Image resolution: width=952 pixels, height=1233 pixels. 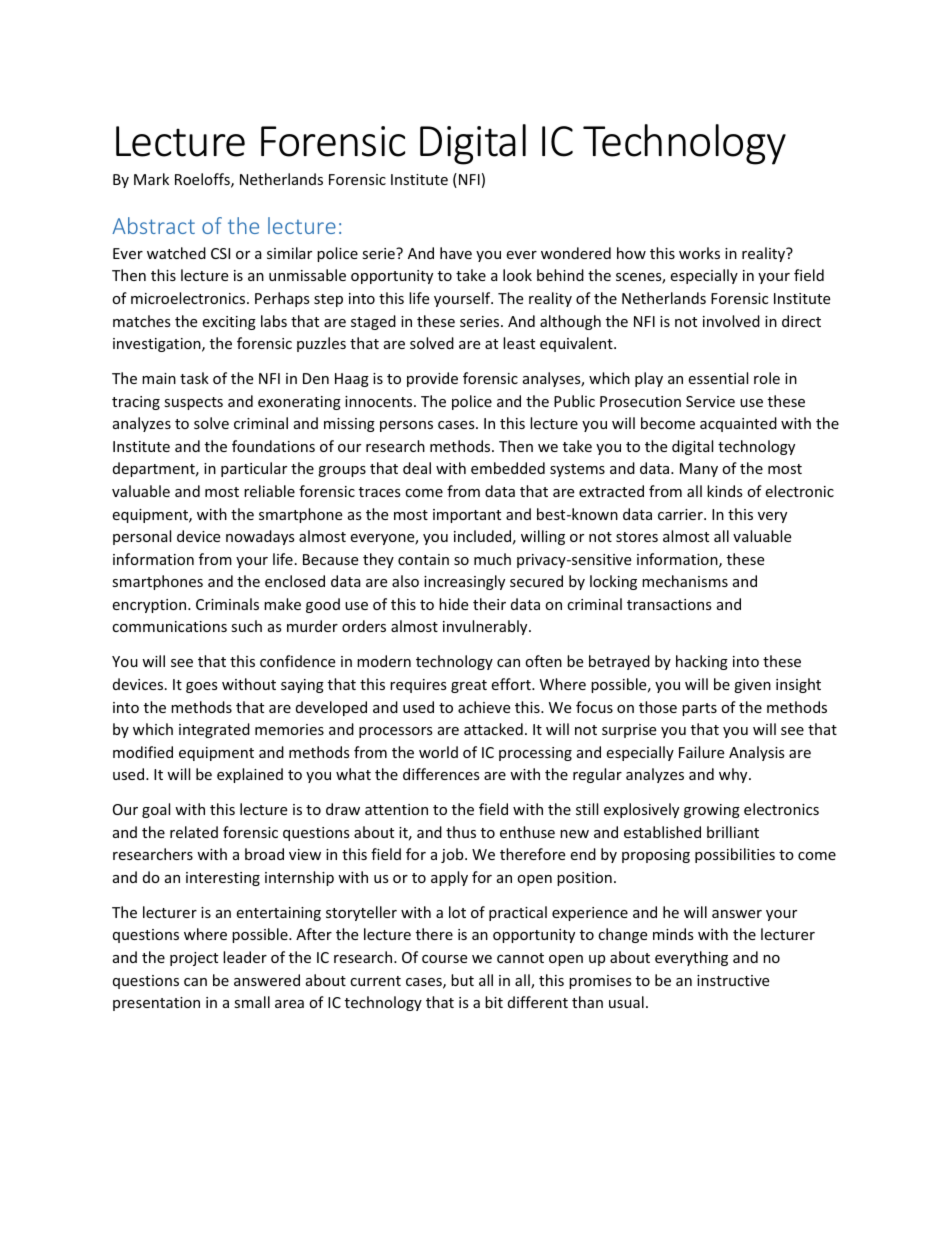 What do you see at coordinates (153, 225) in the document?
I see `Abstract` at bounding box center [153, 225].
